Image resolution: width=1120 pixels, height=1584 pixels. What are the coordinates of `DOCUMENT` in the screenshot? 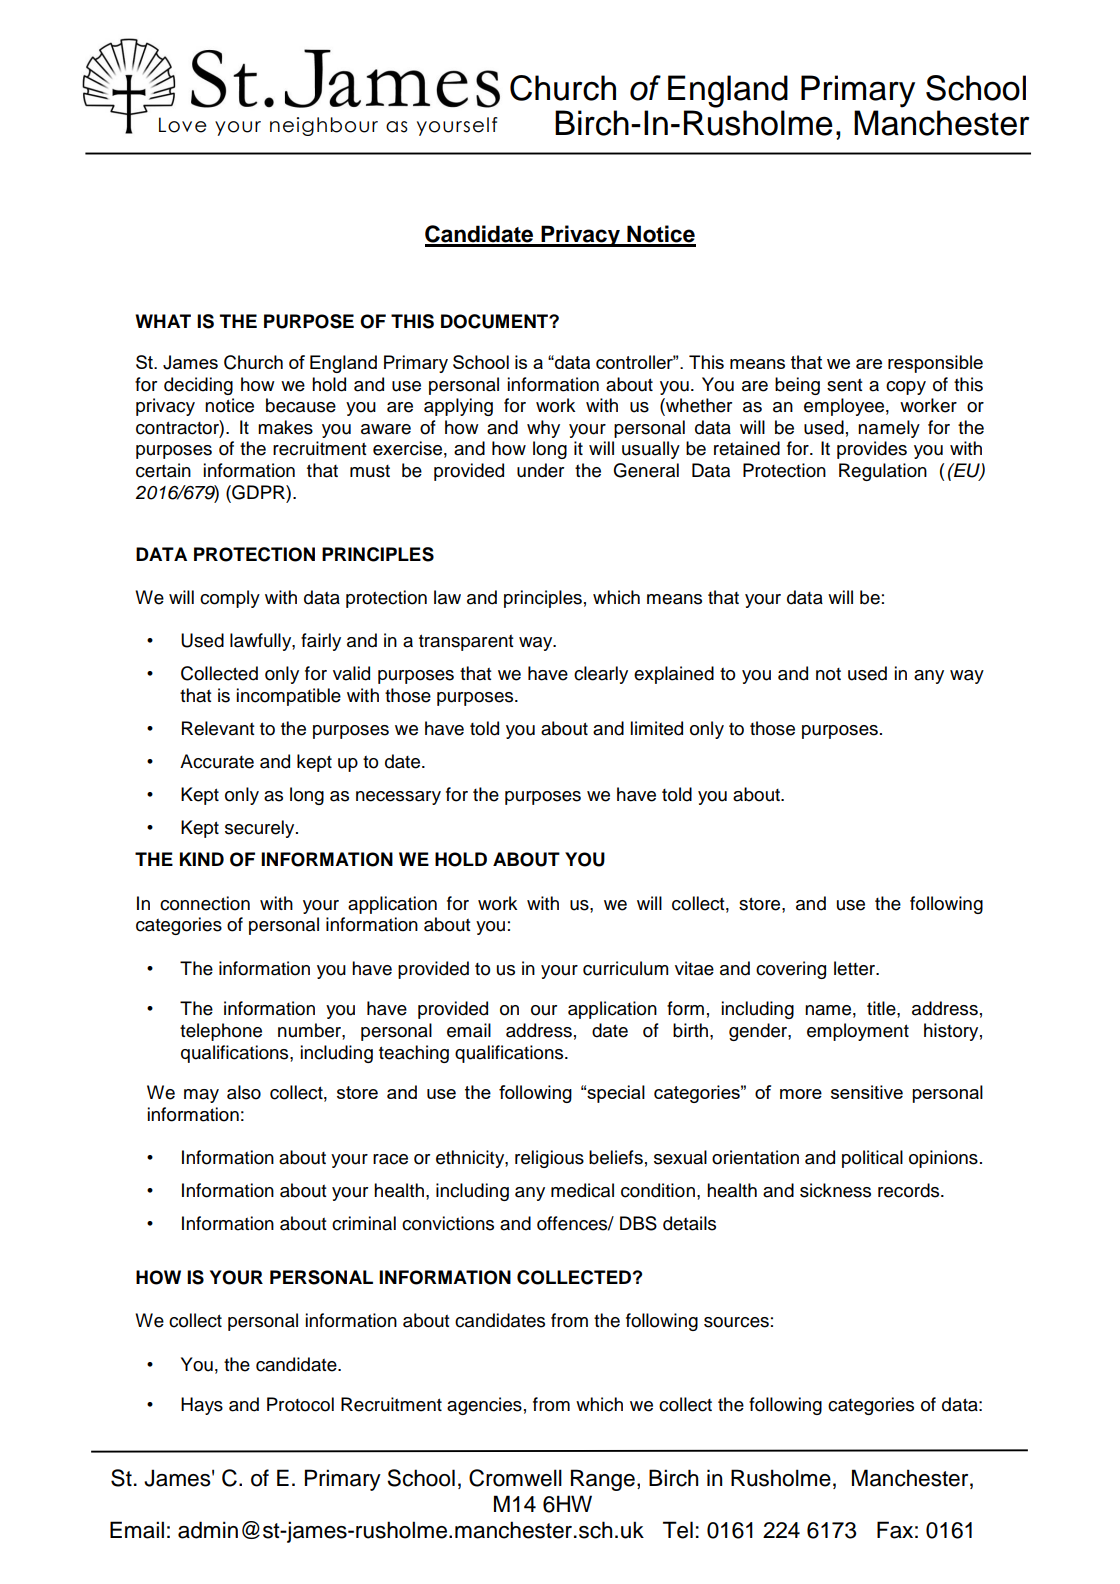 It's located at (495, 321).
